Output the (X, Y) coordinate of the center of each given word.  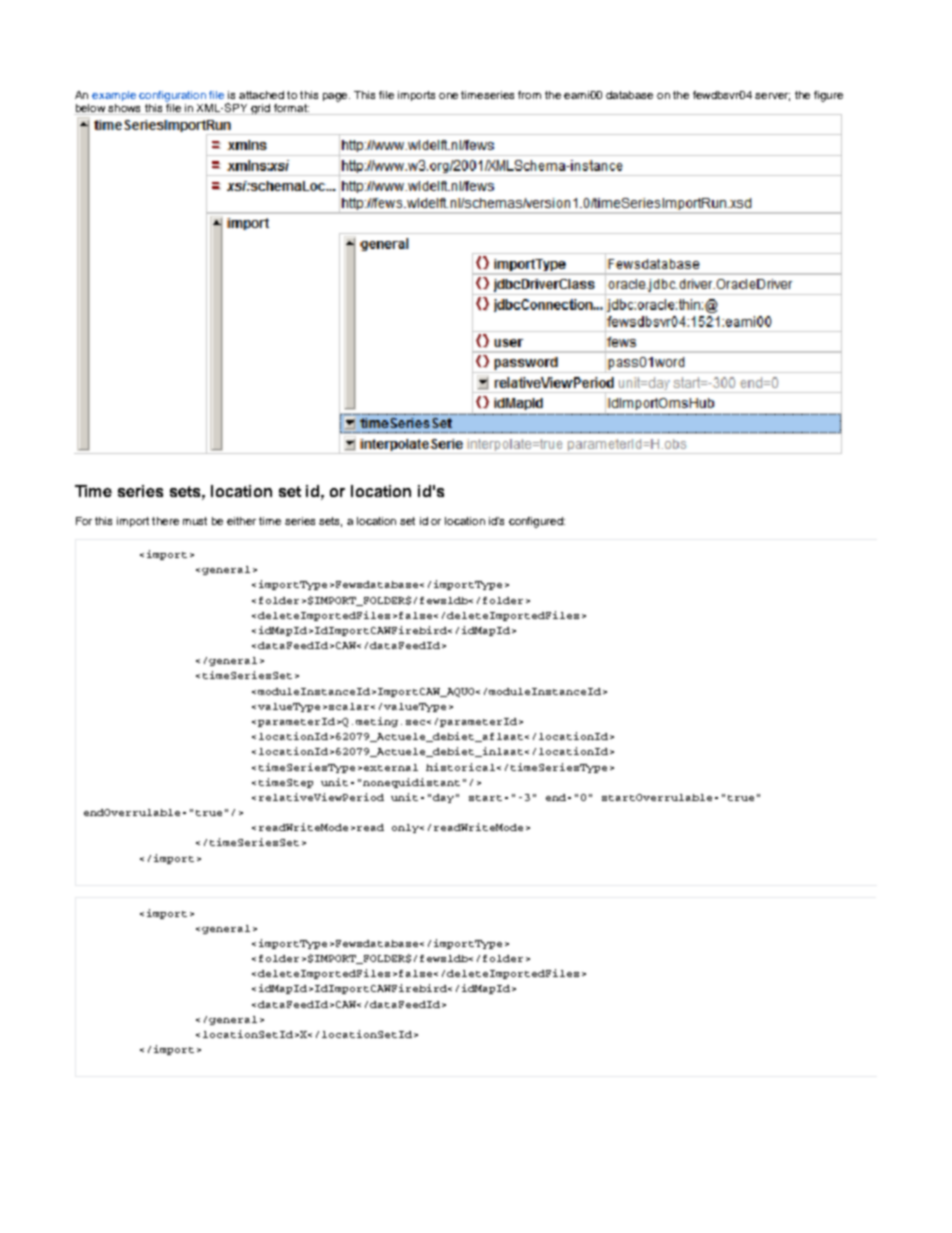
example (114, 96)
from (529, 95)
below (90, 109)
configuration (172, 96)
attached (261, 95)
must (195, 521)
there (165, 521)
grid (260, 109)
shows (124, 109)
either (241, 521)
